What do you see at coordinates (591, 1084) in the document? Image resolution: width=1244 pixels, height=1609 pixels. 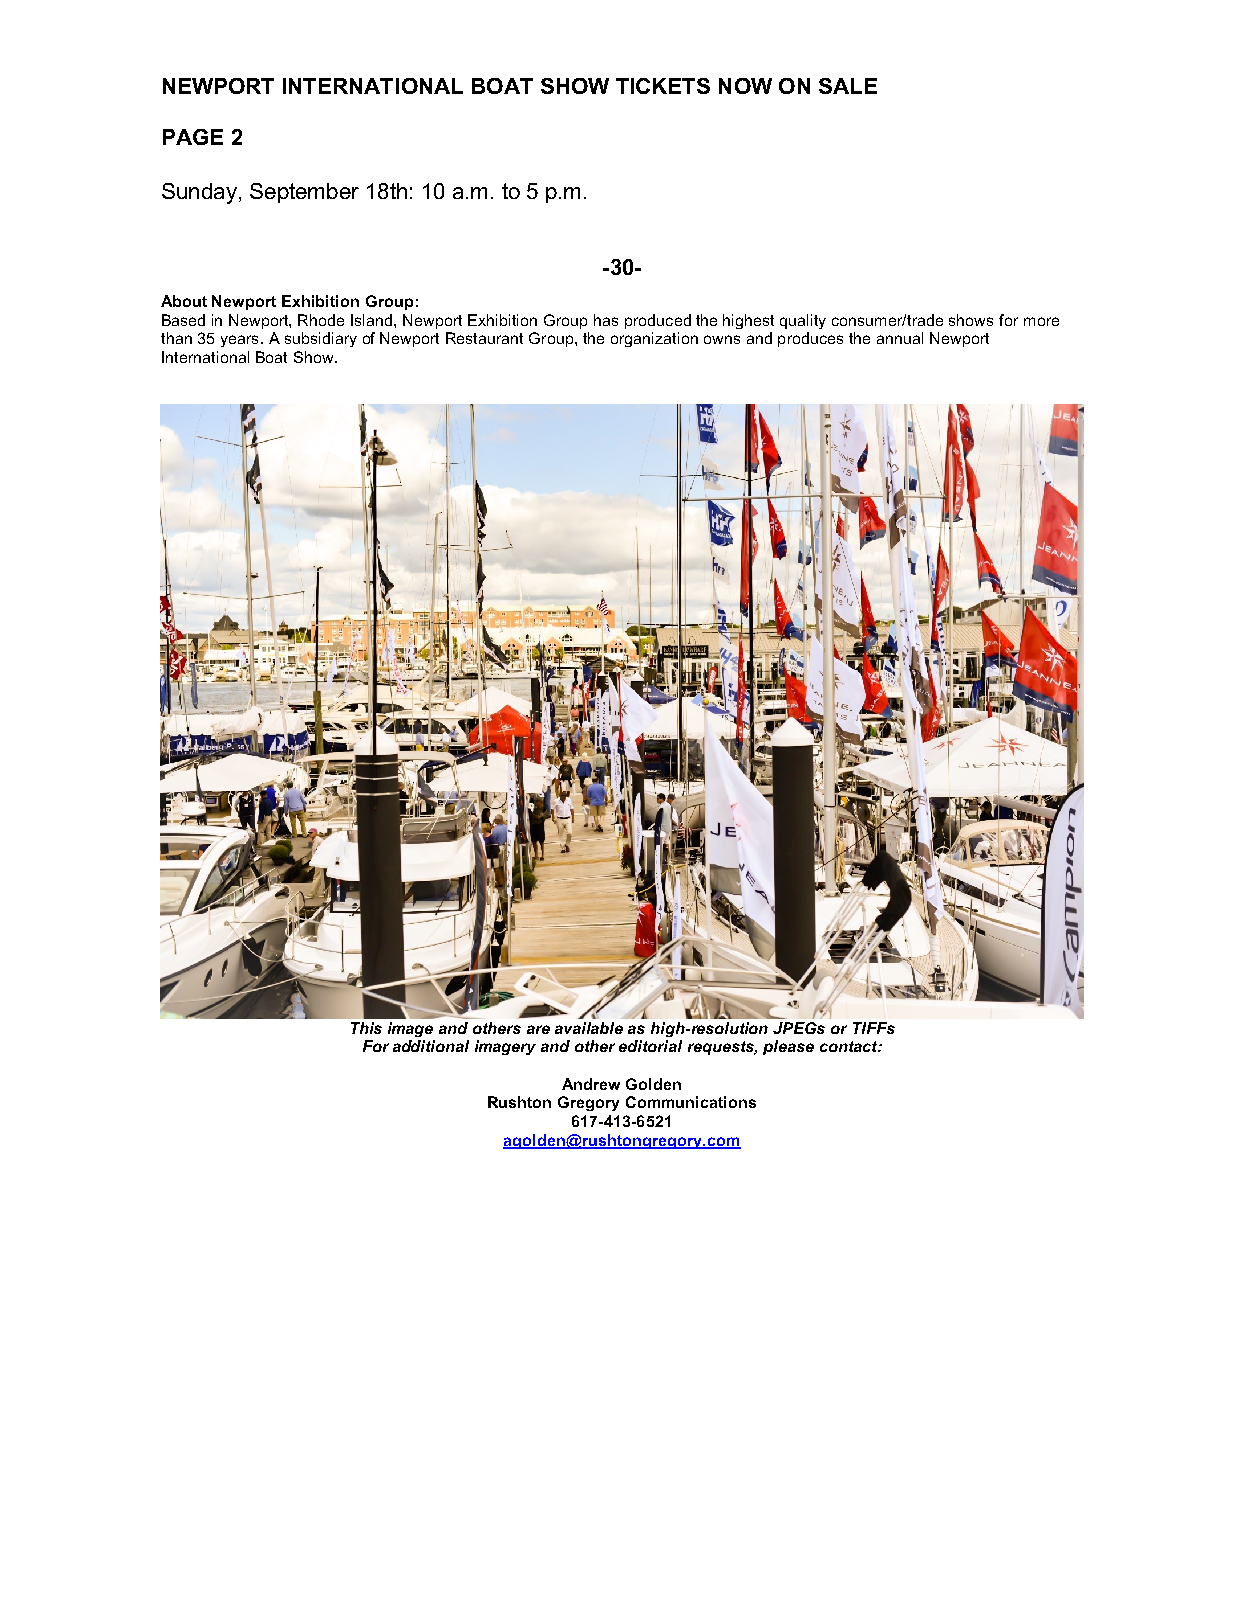 I see `Andrew` at bounding box center [591, 1084].
